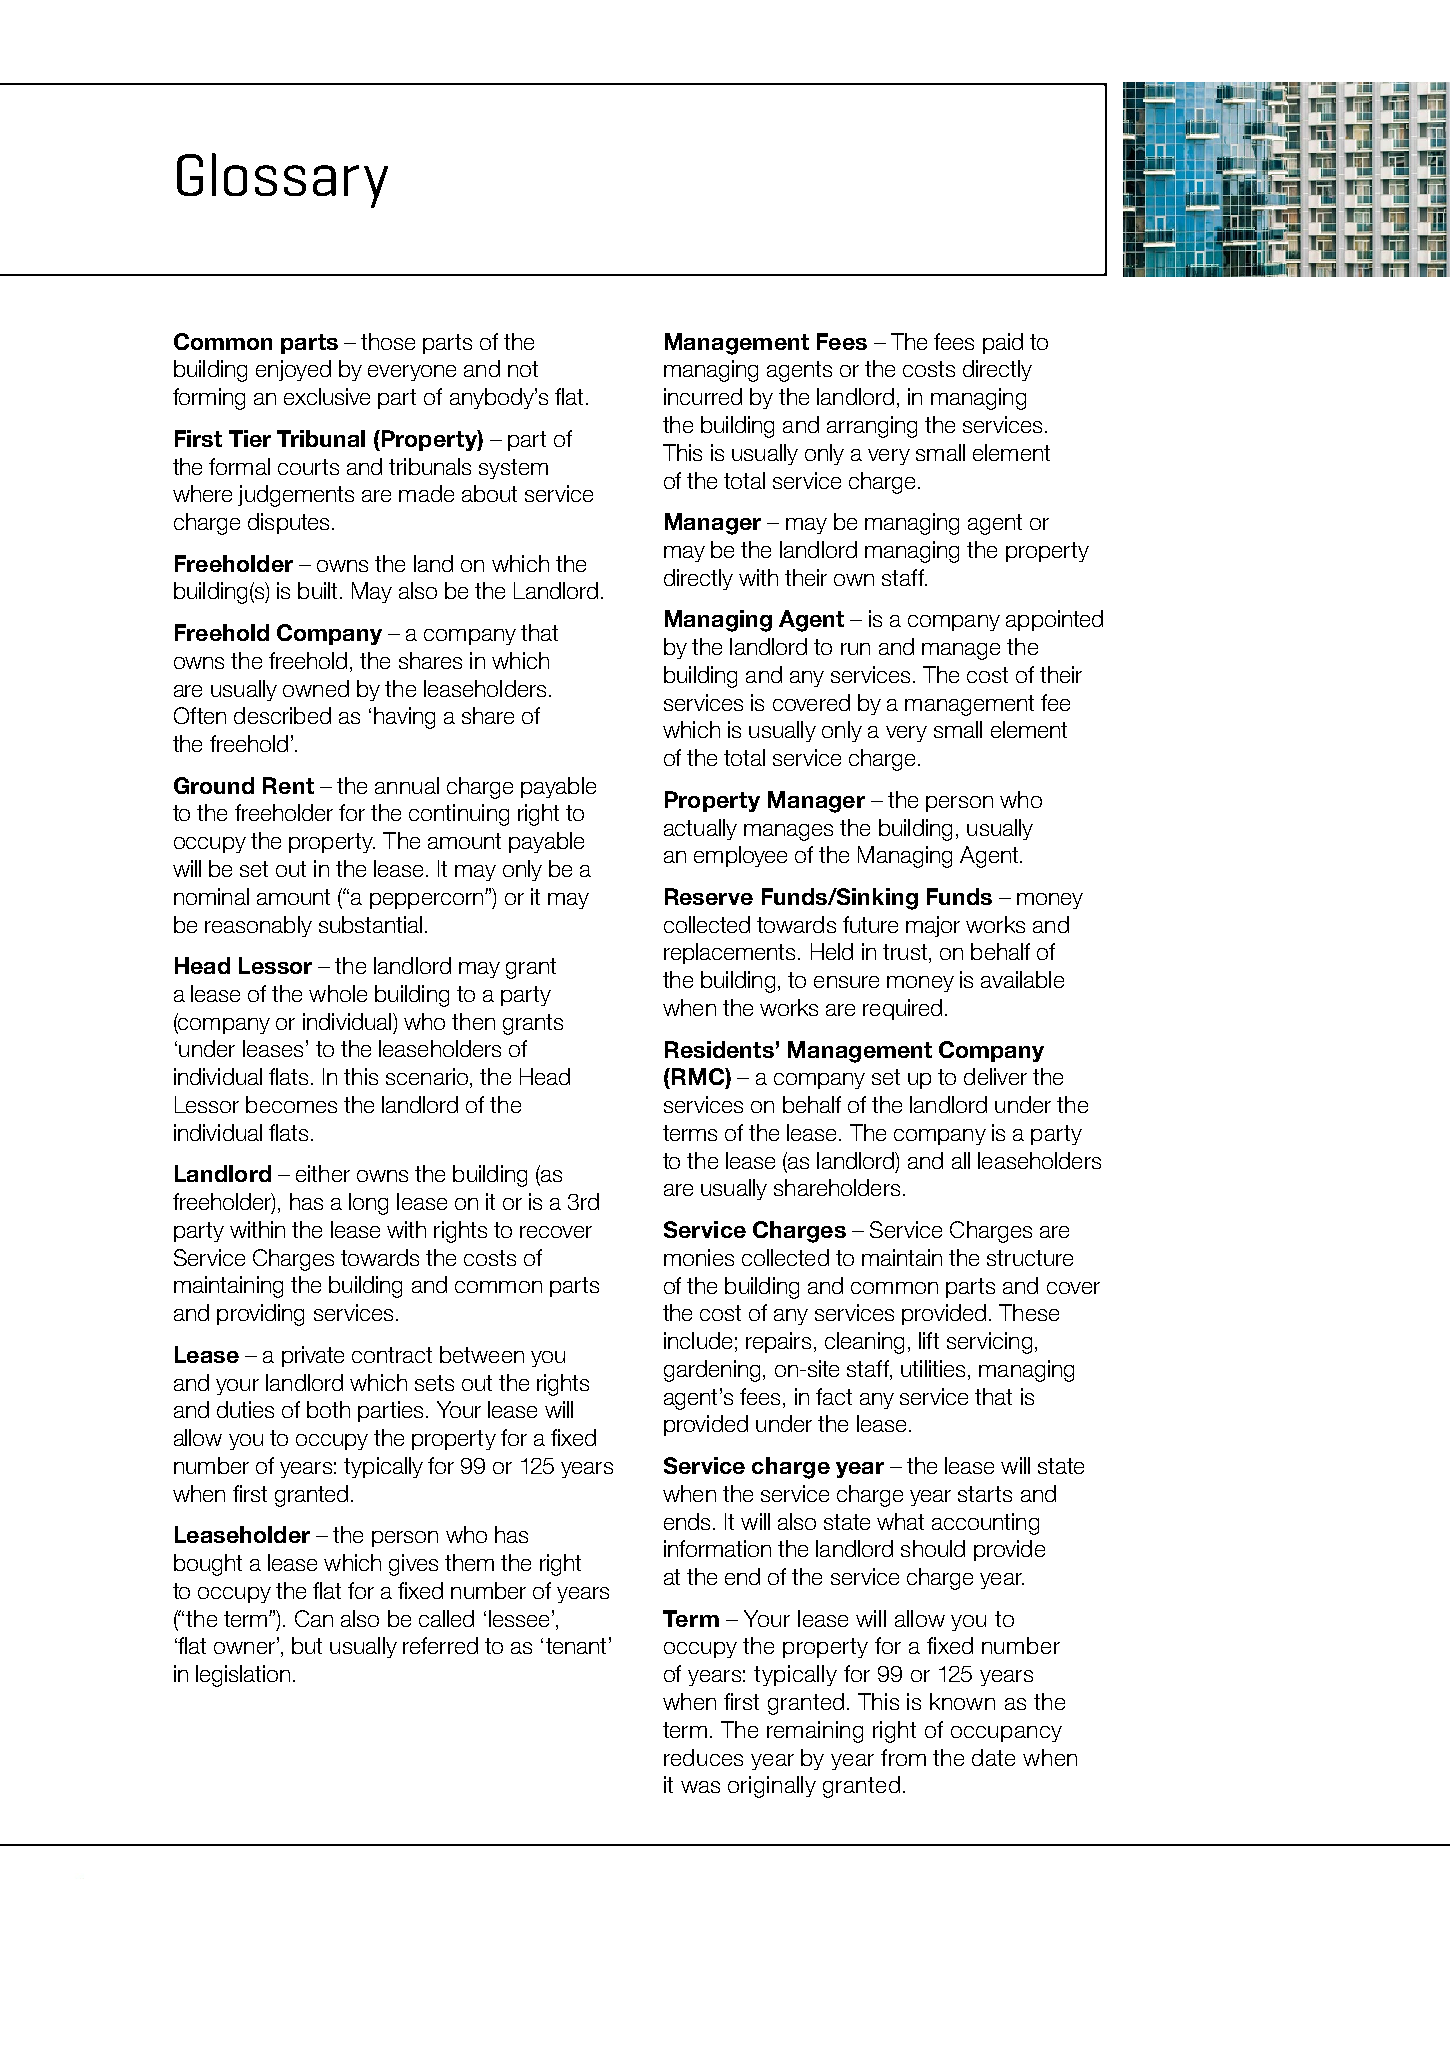  I want to click on include, so click(698, 1340).
